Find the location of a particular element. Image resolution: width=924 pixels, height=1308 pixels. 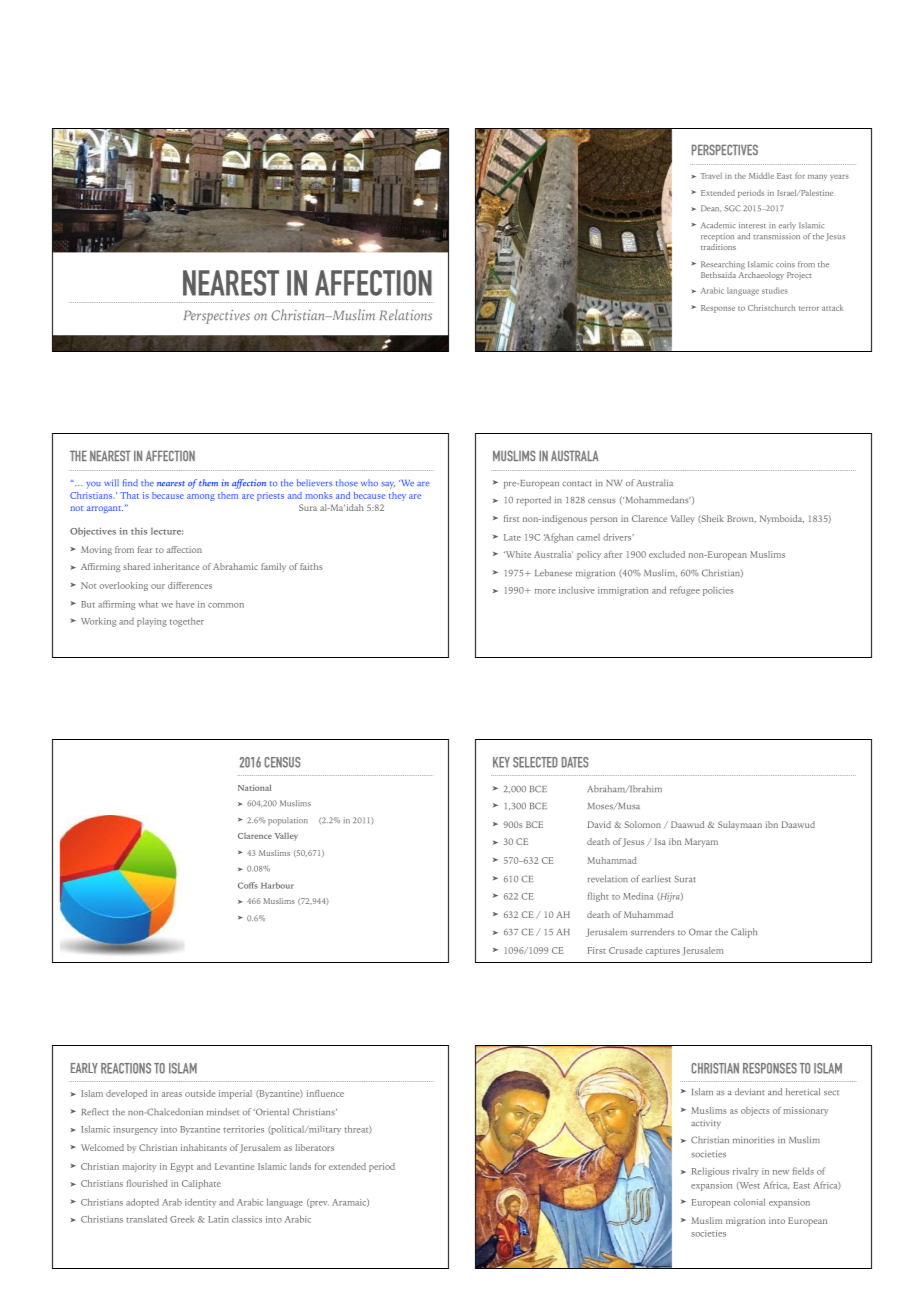

Maryam is located at coordinates (701, 842).
